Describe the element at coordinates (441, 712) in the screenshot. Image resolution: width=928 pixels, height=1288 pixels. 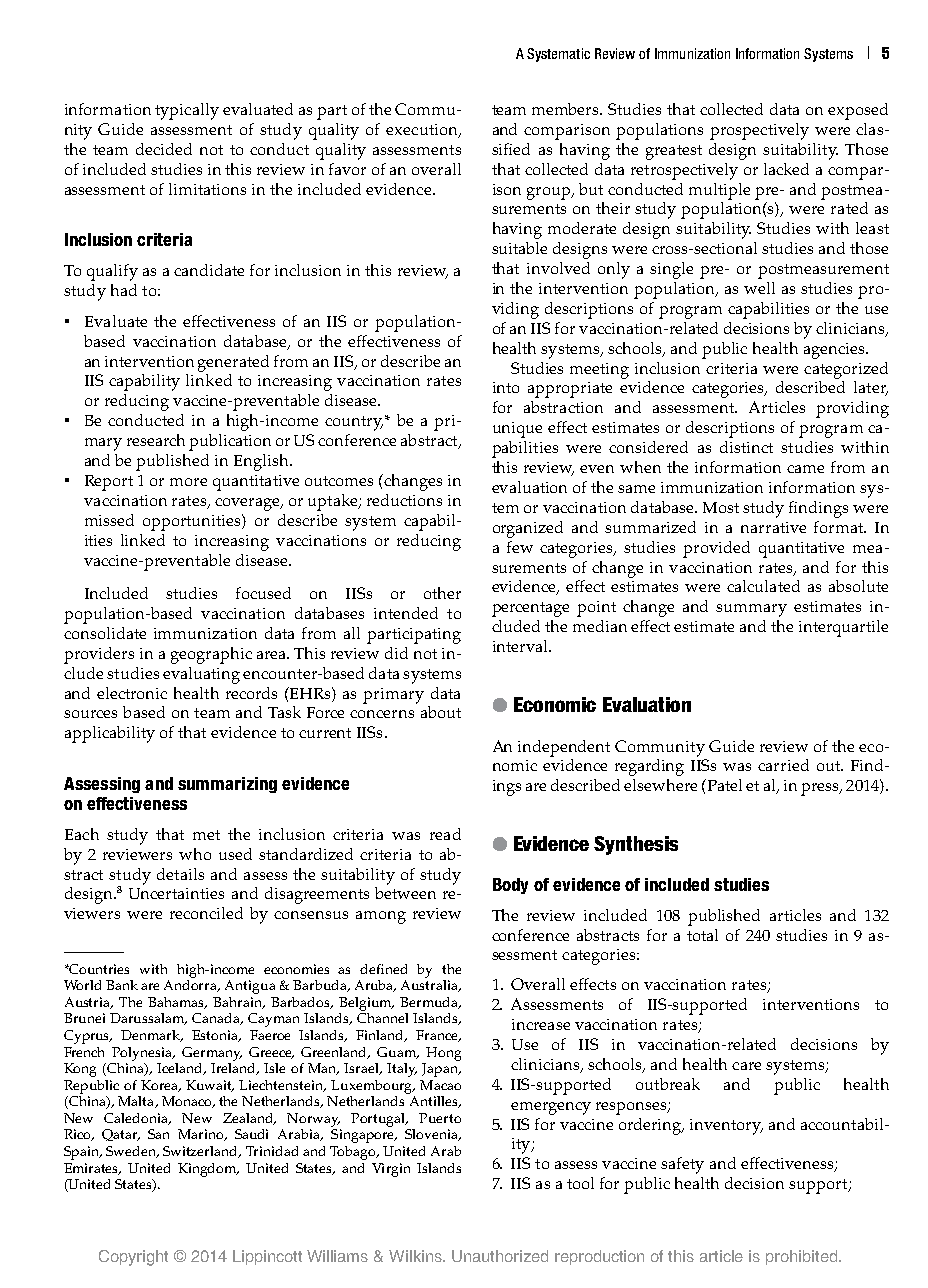
I see `about` at that location.
